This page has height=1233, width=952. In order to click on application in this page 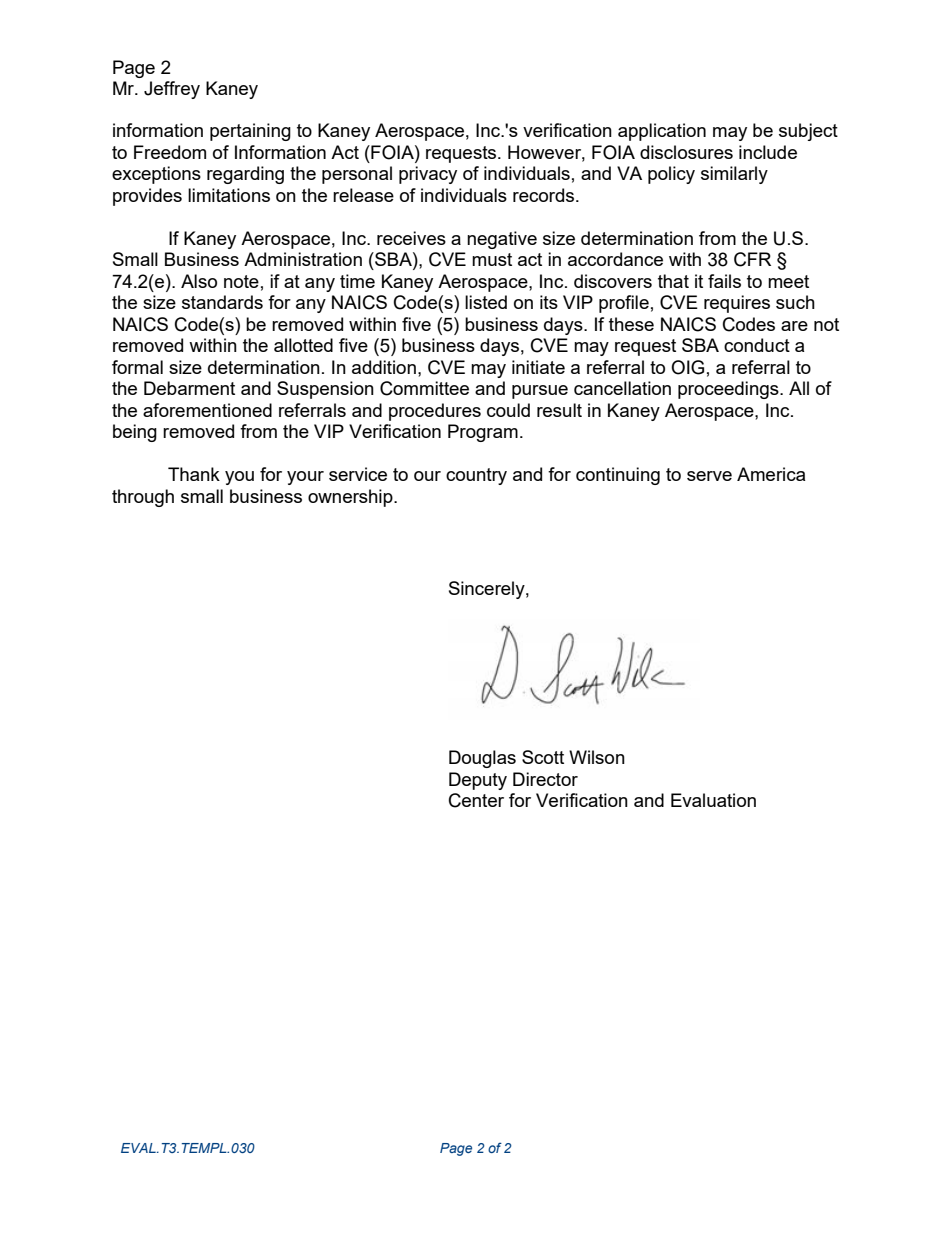, I will do `click(662, 132)`.
